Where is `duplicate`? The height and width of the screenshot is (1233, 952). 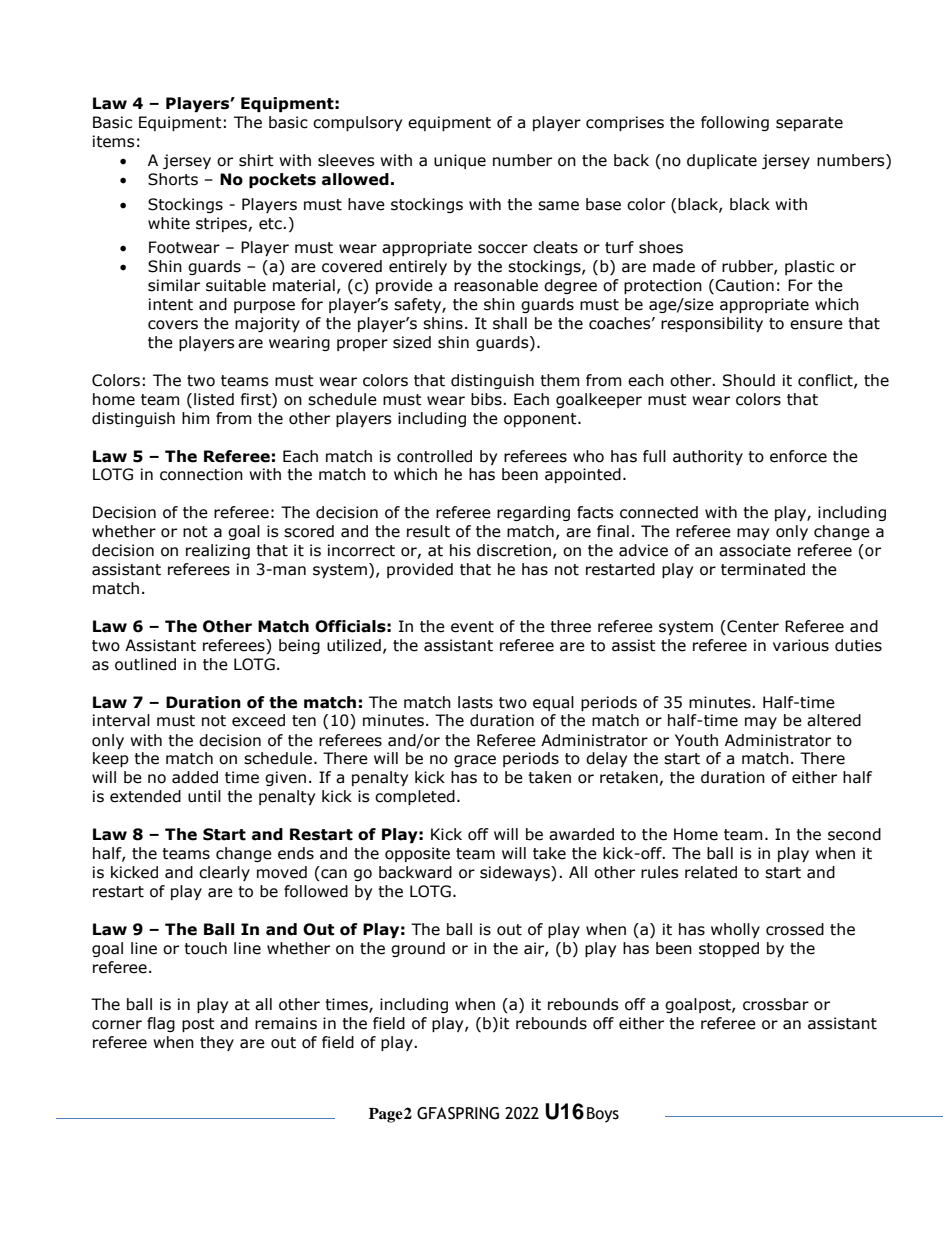 duplicate is located at coordinates (722, 161).
